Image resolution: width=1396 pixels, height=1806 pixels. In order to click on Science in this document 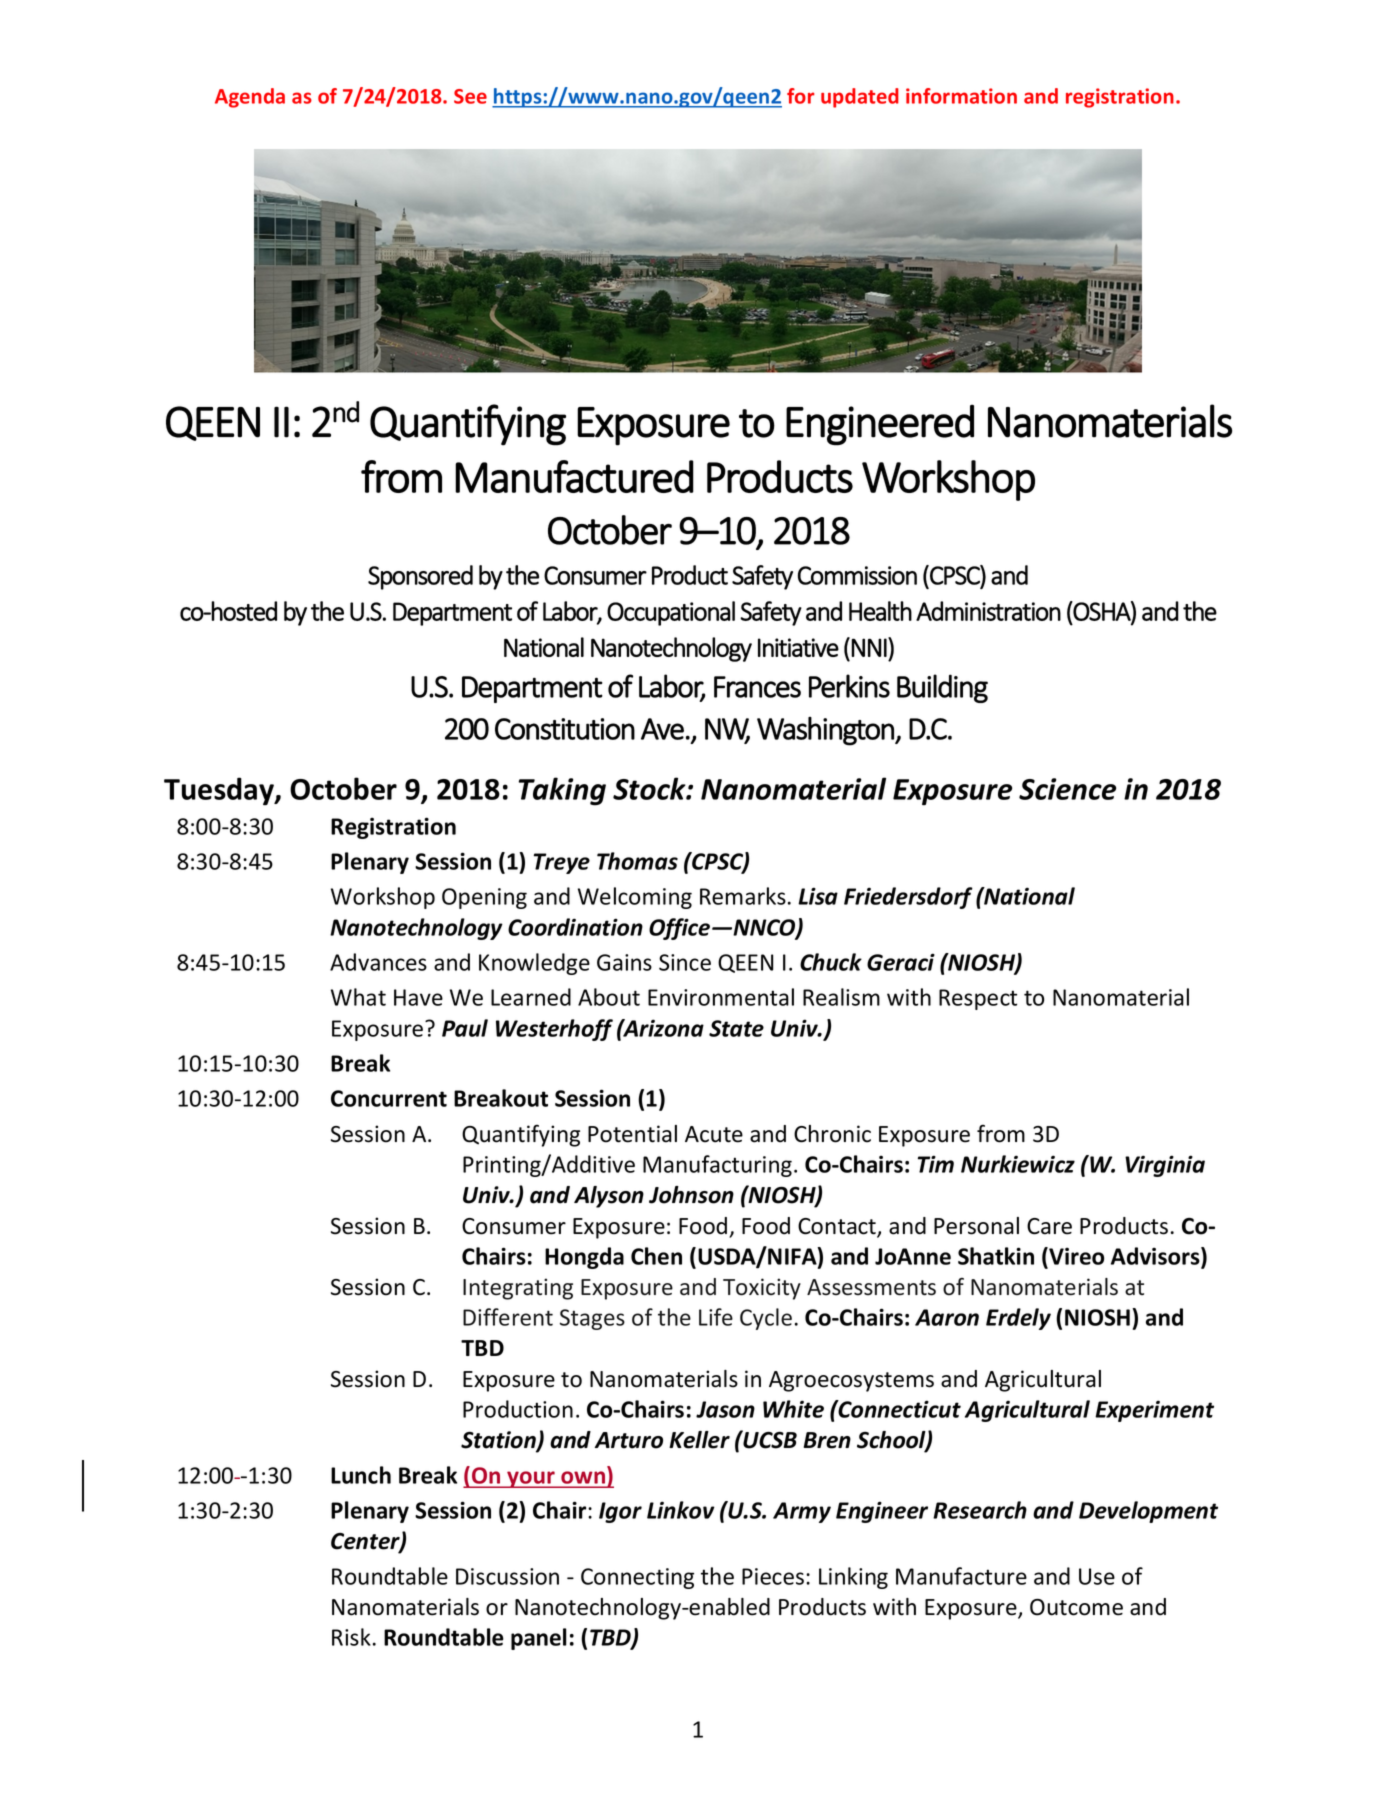, I will do `click(1067, 789)`.
